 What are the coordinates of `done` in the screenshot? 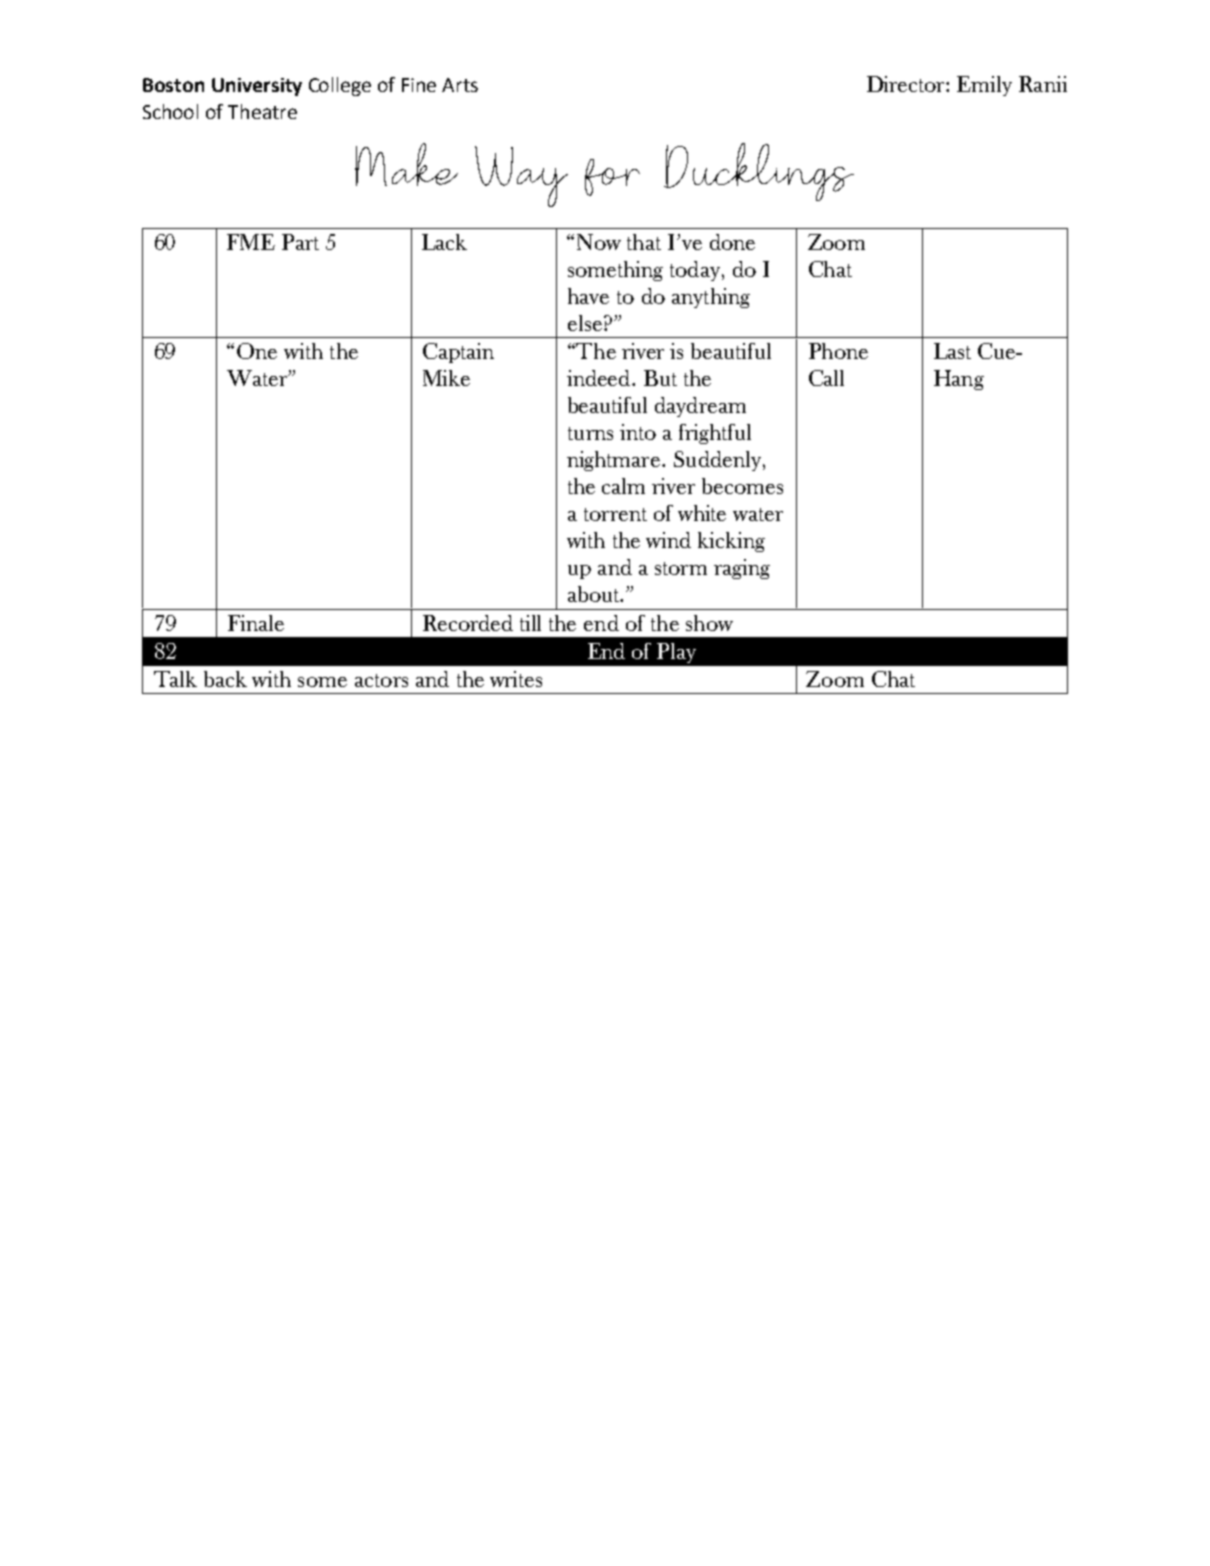 It's located at (732, 242).
